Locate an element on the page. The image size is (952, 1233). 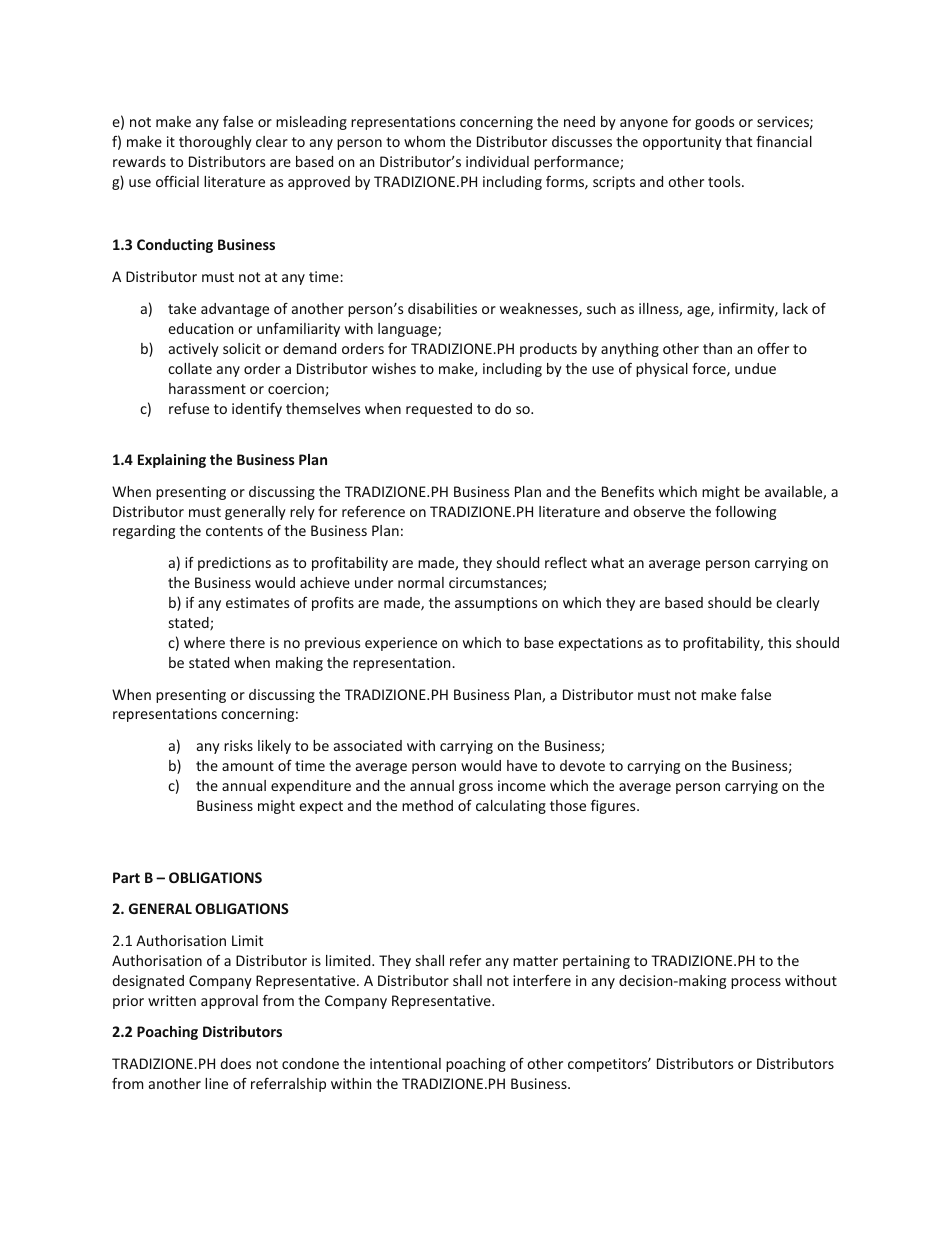
whom is located at coordinates (424, 141).
